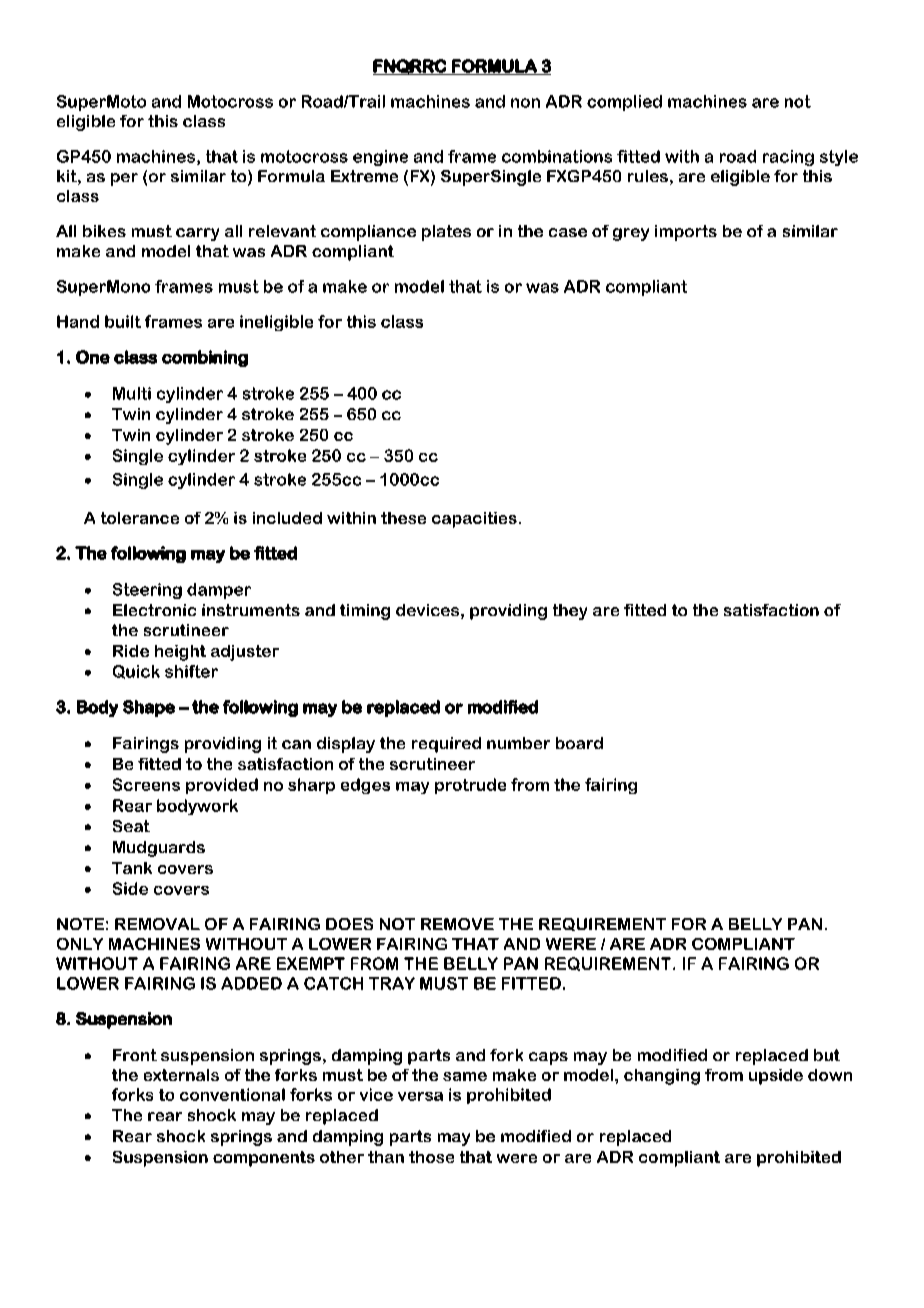 The width and height of the image is (924, 1308). I want to click on Multi, so click(132, 393).
